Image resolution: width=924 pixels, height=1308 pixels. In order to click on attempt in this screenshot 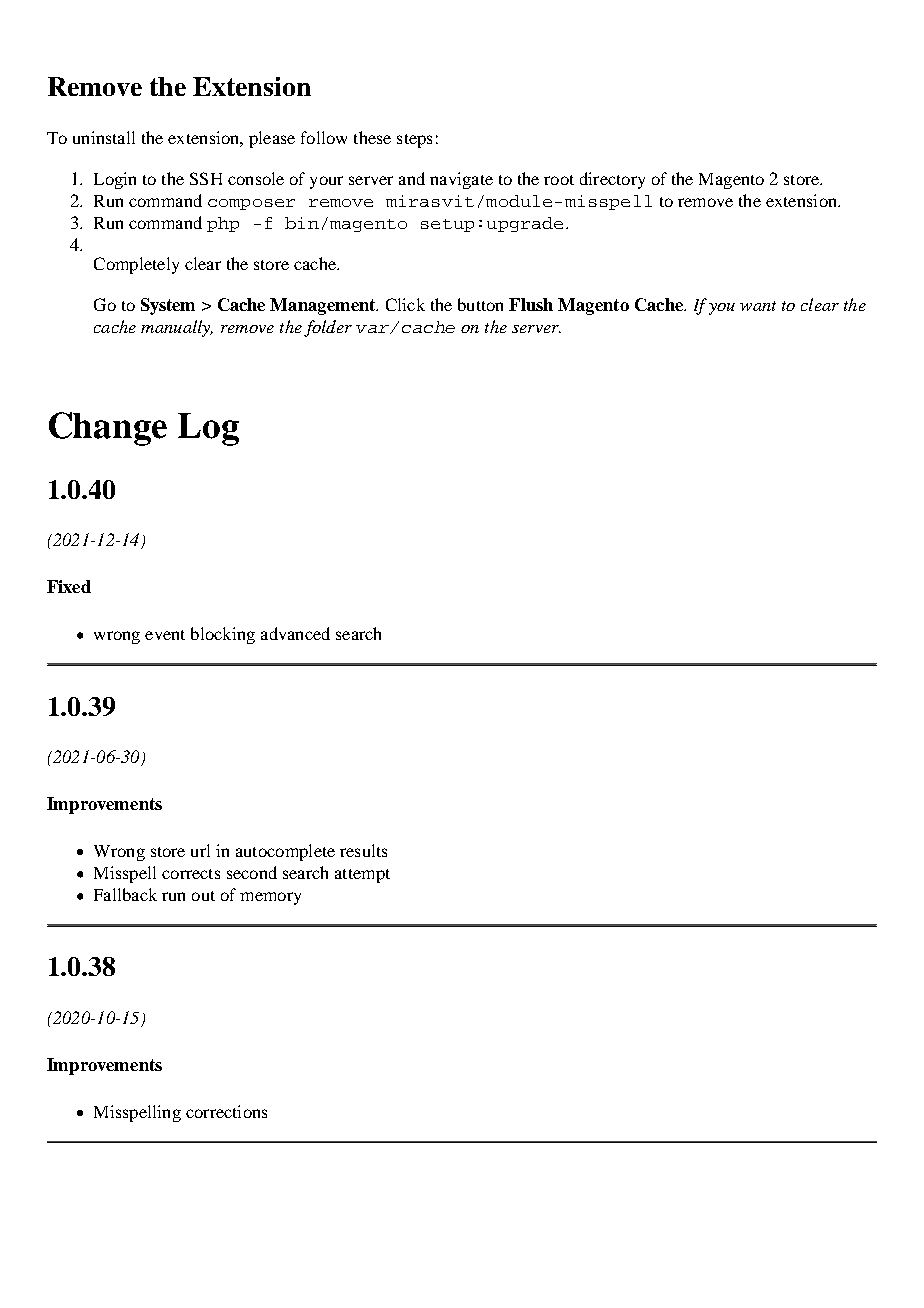, I will do `click(362, 876)`.
